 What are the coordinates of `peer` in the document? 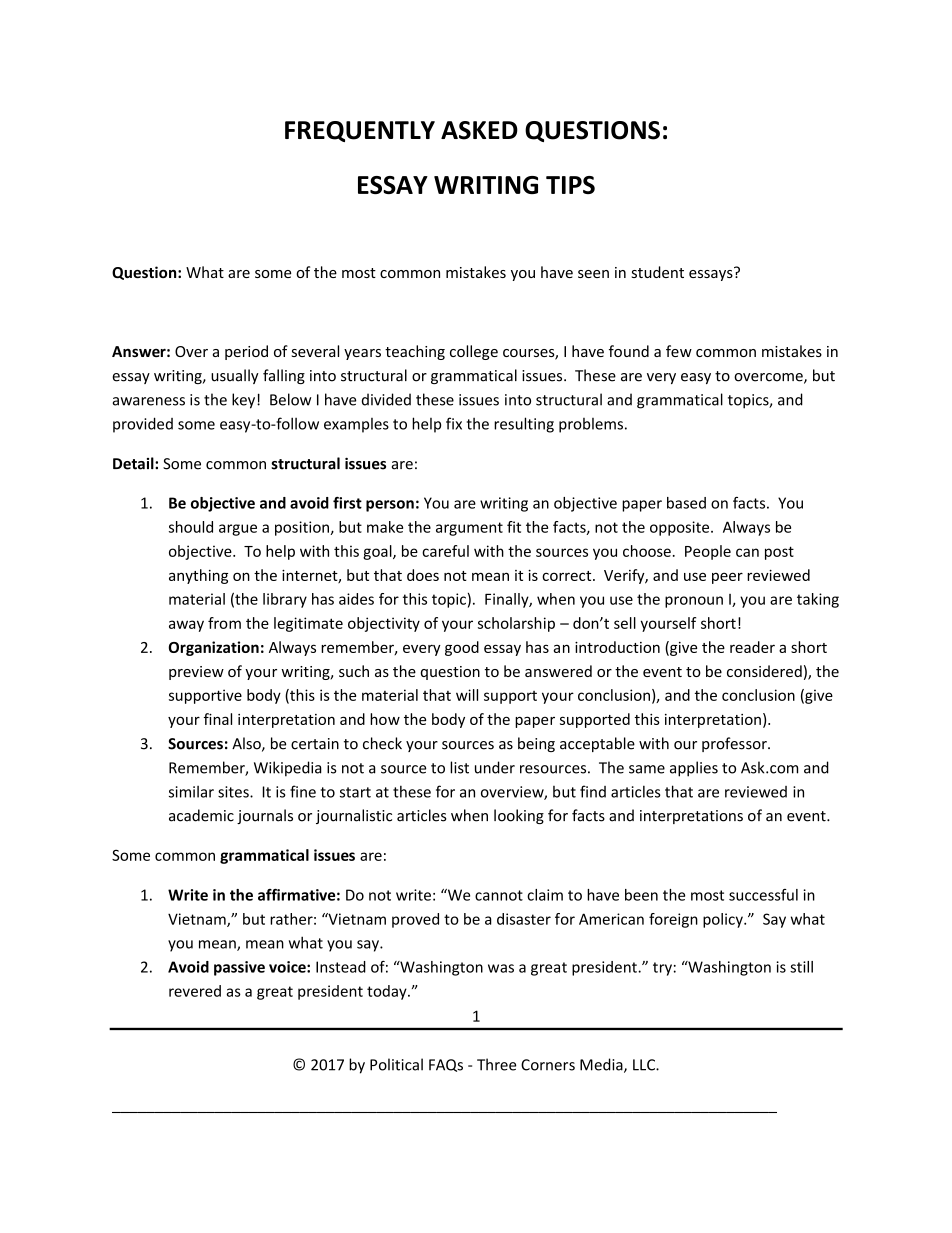 It's located at (727, 578).
